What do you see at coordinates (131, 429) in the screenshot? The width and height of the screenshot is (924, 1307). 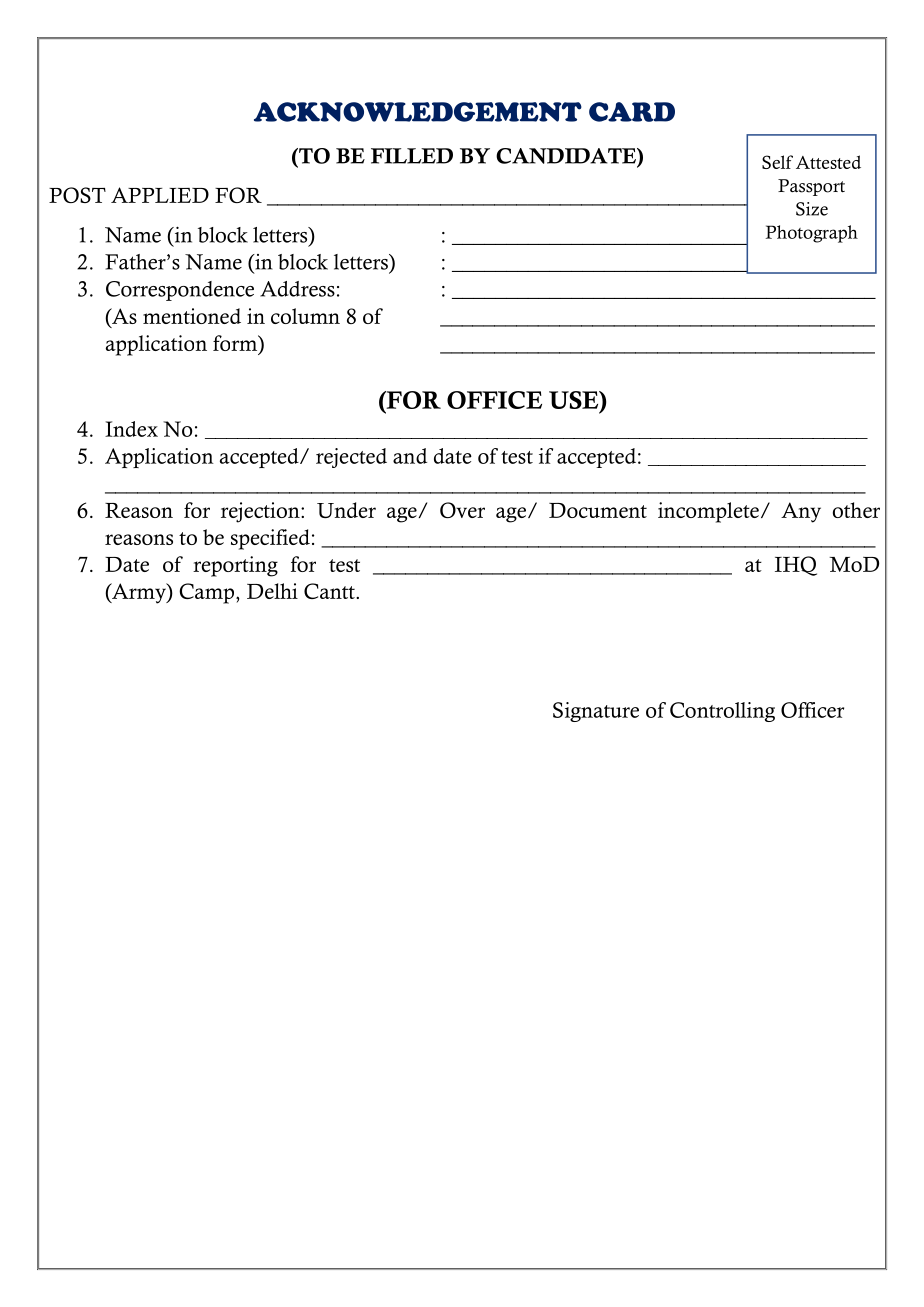 I see `Index` at bounding box center [131, 429].
